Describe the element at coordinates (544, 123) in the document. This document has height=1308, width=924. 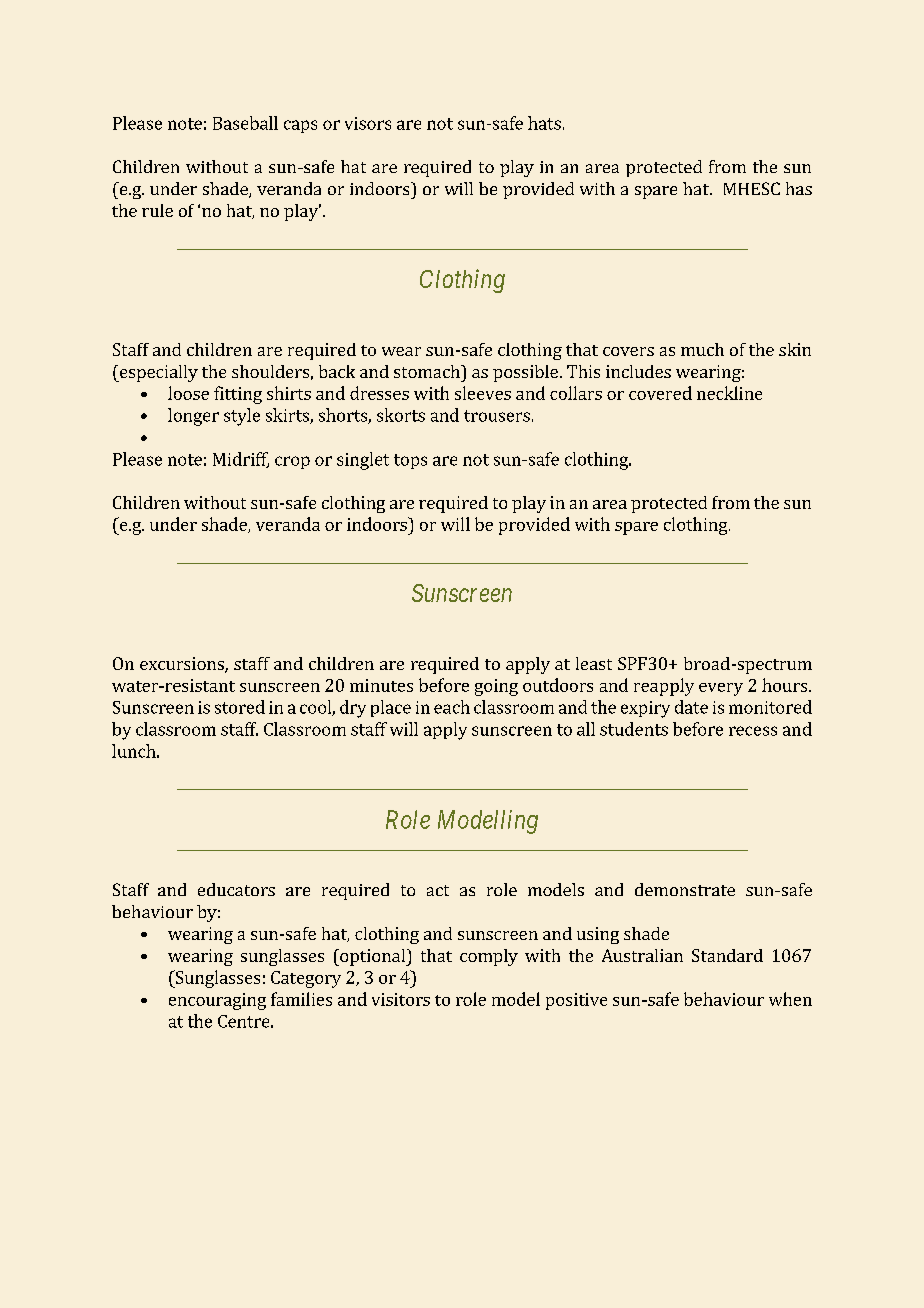
I see `hats` at that location.
